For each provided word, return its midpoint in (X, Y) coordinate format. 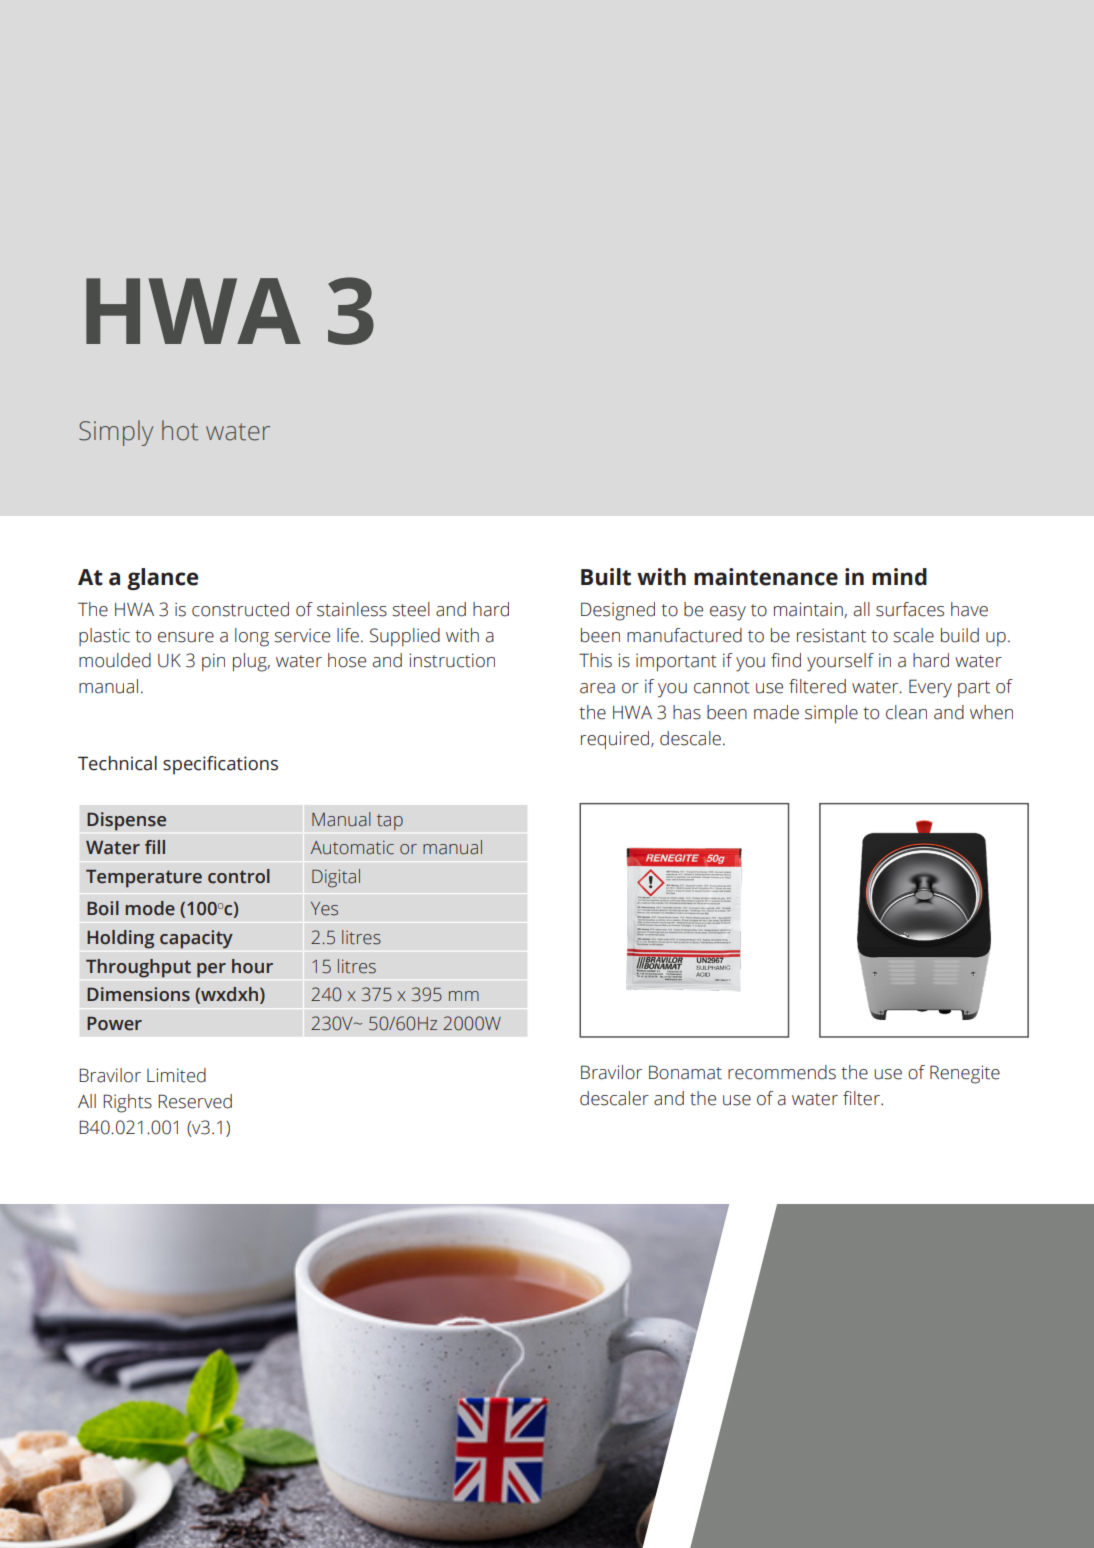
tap (390, 822)
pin (213, 662)
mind (899, 577)
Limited (176, 1075)
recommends (782, 1072)
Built (606, 577)
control (239, 876)
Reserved (195, 1101)
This (595, 660)
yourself (840, 662)
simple (831, 714)
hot (180, 430)
